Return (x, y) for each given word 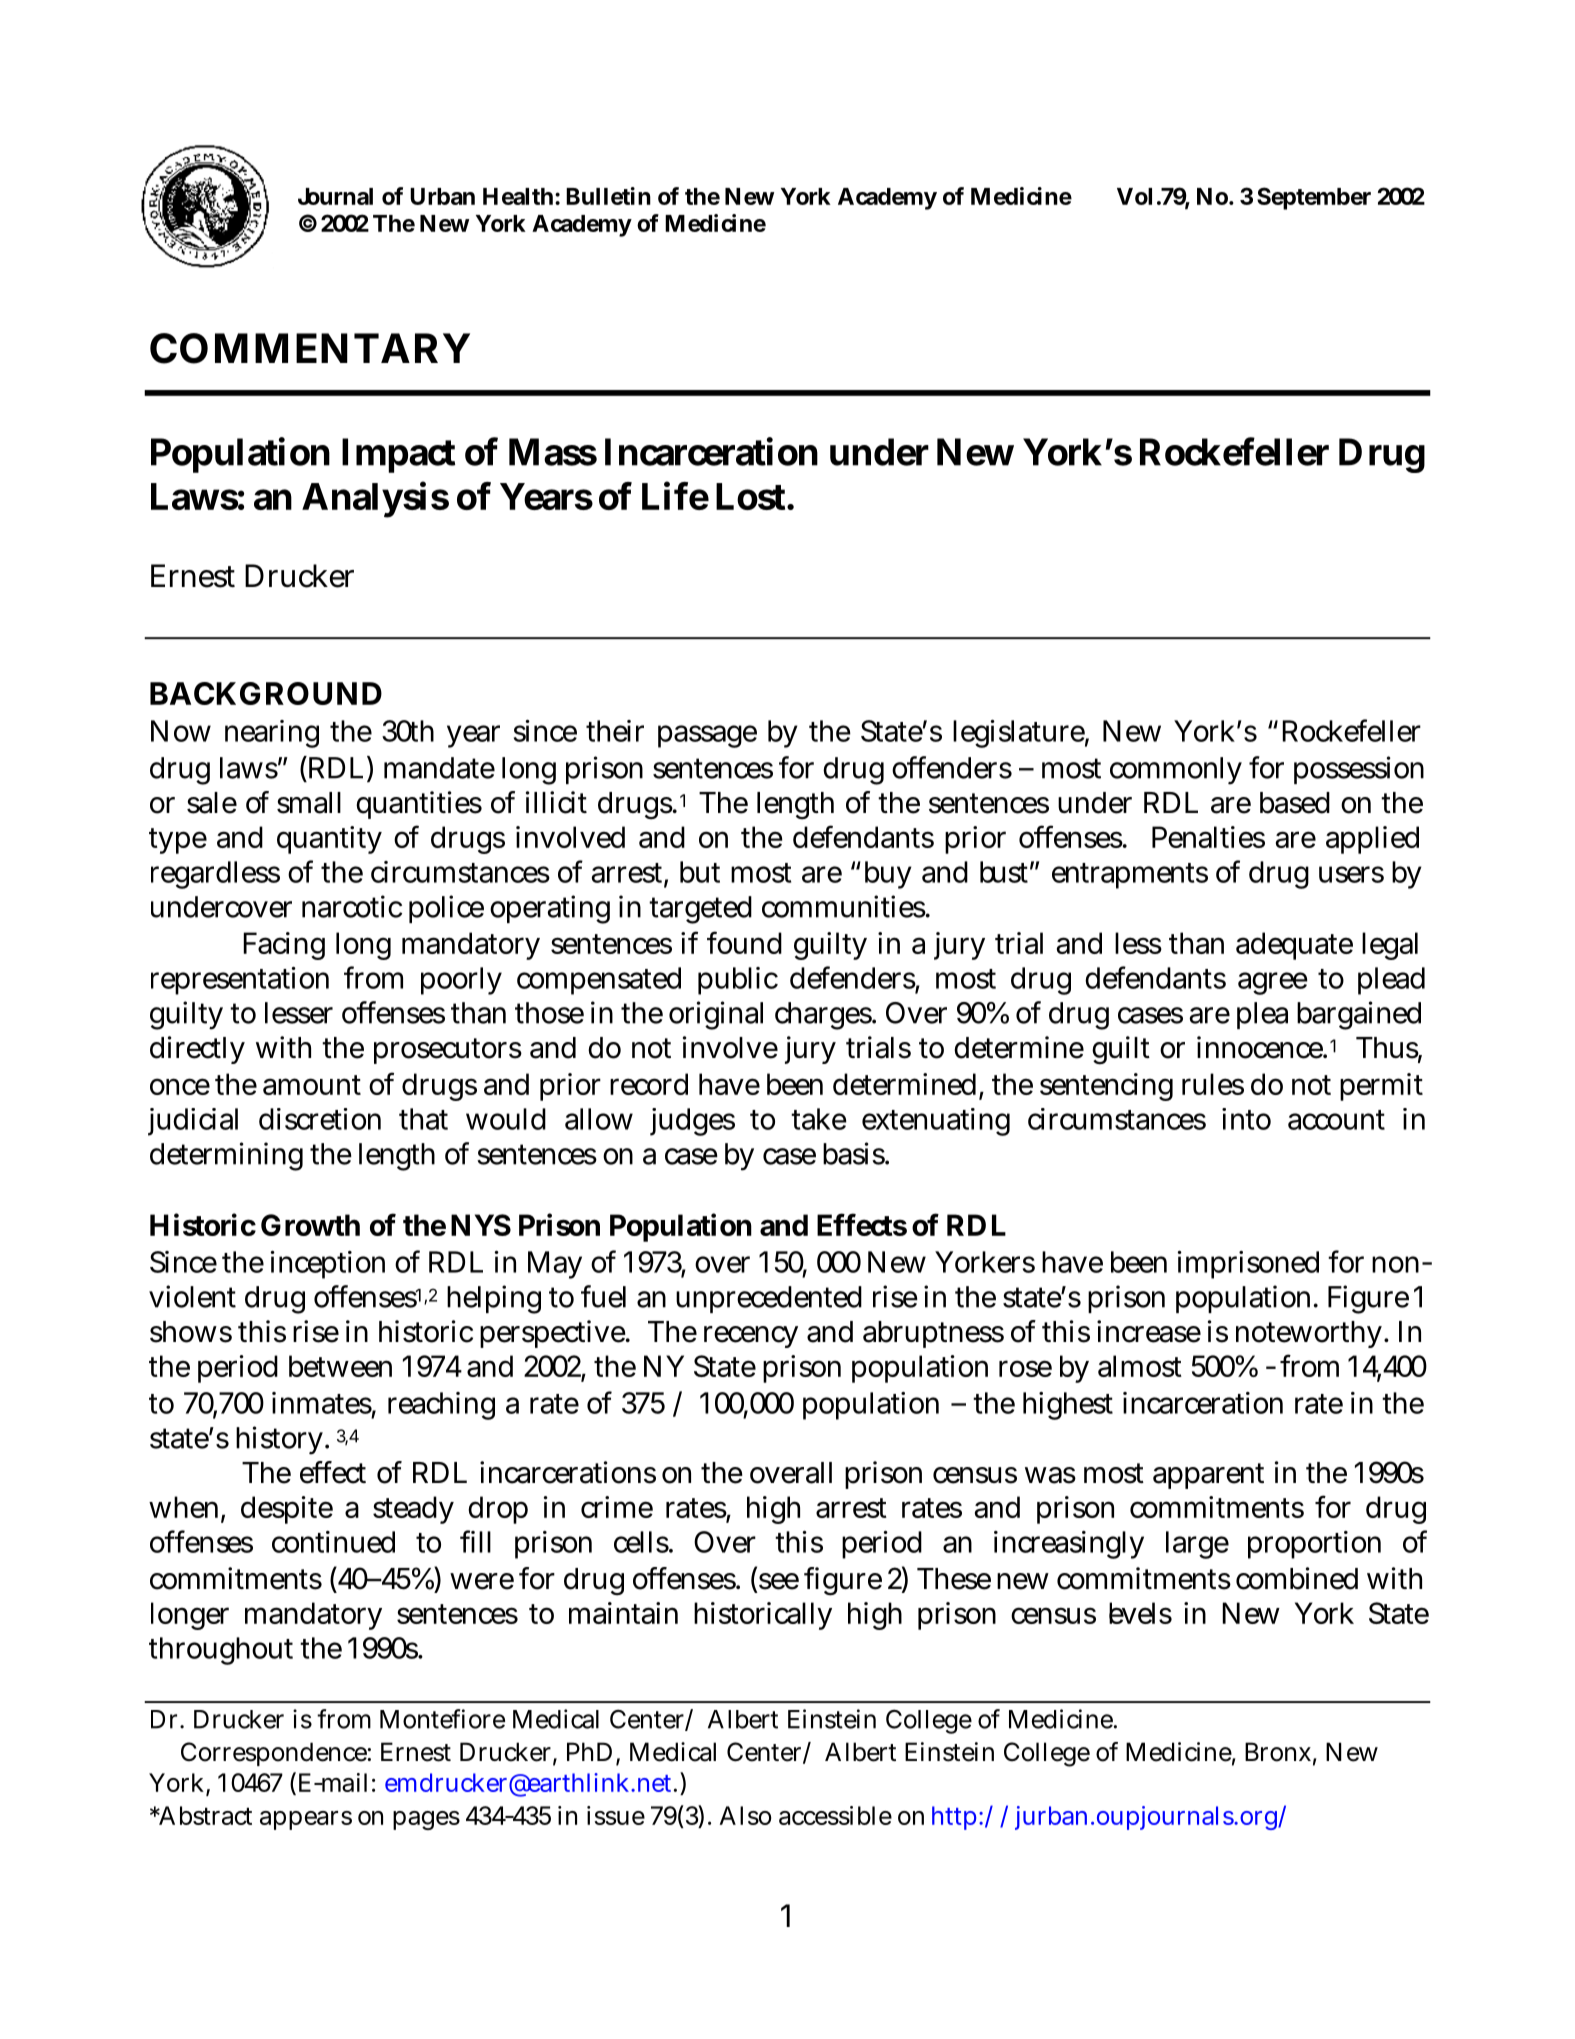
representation (240, 981)
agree (1273, 983)
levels (1140, 1613)
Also (745, 1815)
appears (306, 1820)
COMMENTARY (310, 348)
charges (824, 1016)
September (1314, 198)
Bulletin (608, 196)
